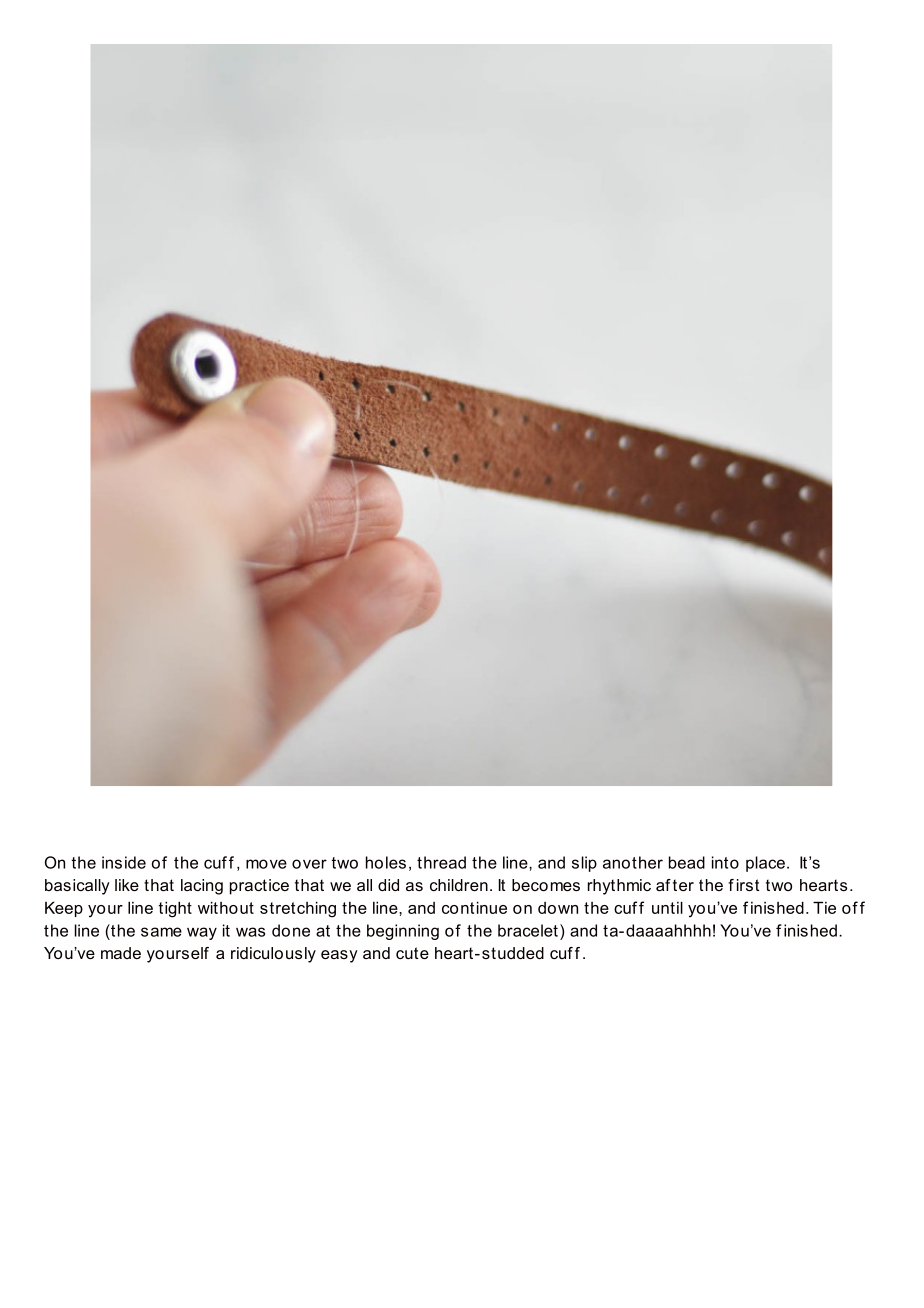 This screenshot has height=1308, width=924. What do you see at coordinates (339, 956) in the screenshot?
I see `easy` at bounding box center [339, 956].
